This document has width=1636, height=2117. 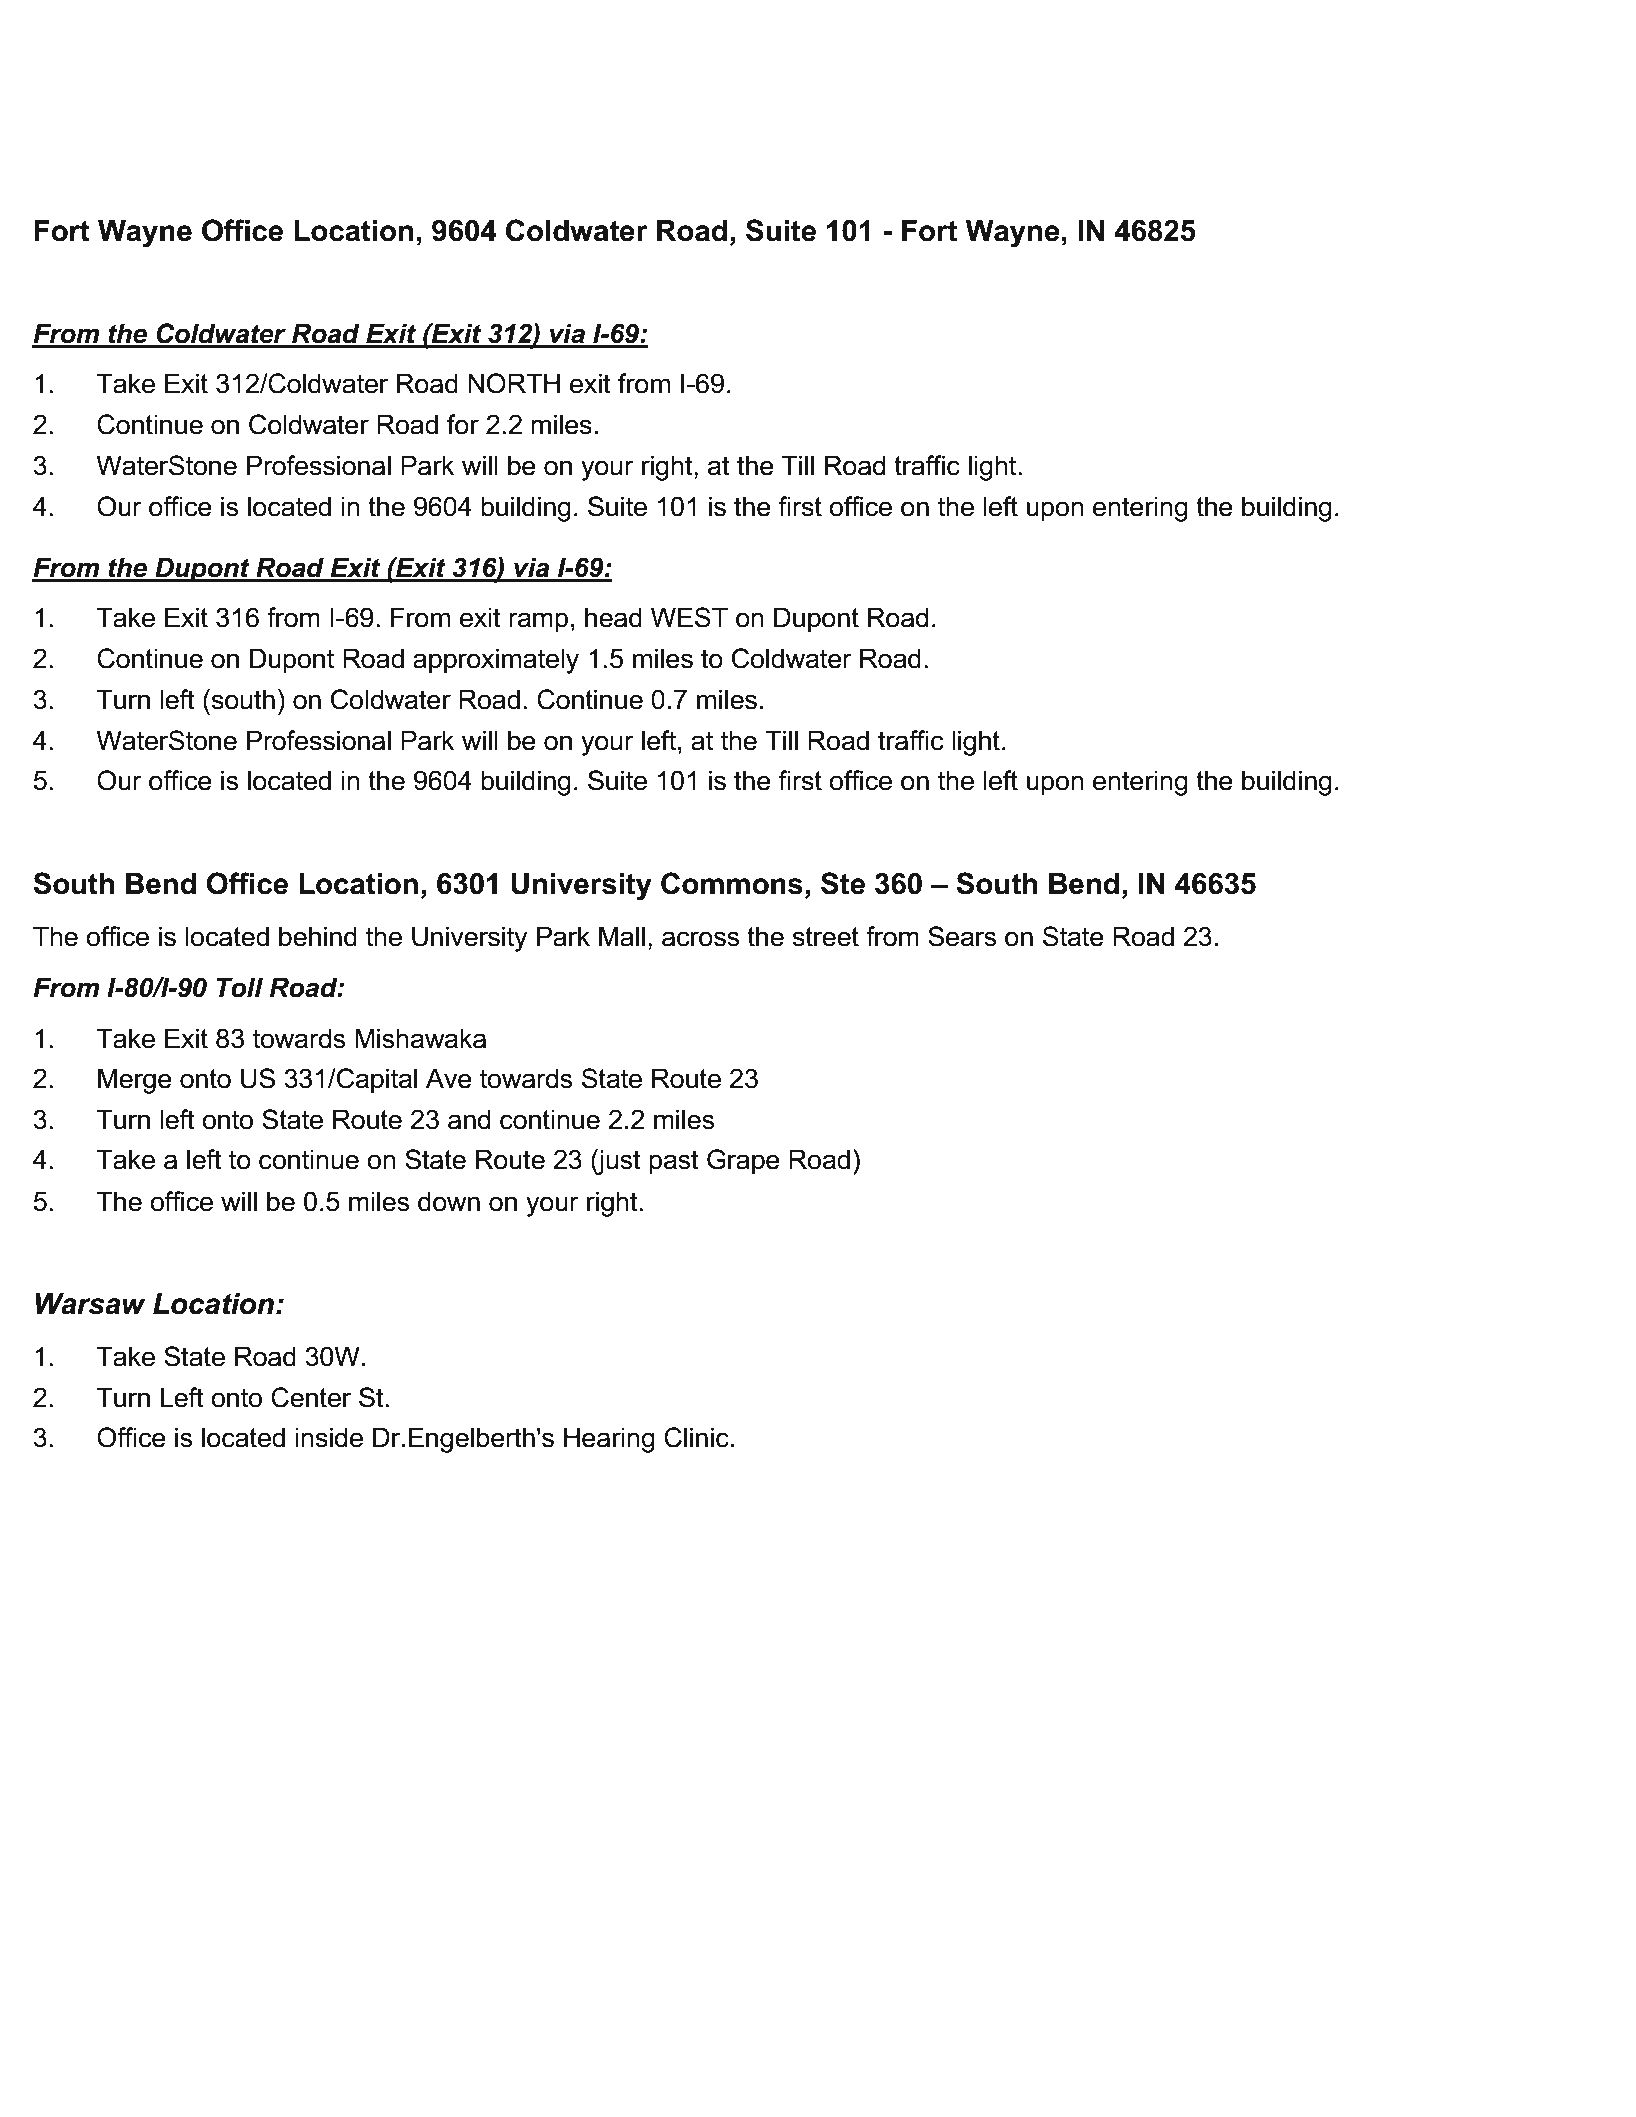 What do you see at coordinates (496, 661) in the document?
I see `approximately` at bounding box center [496, 661].
